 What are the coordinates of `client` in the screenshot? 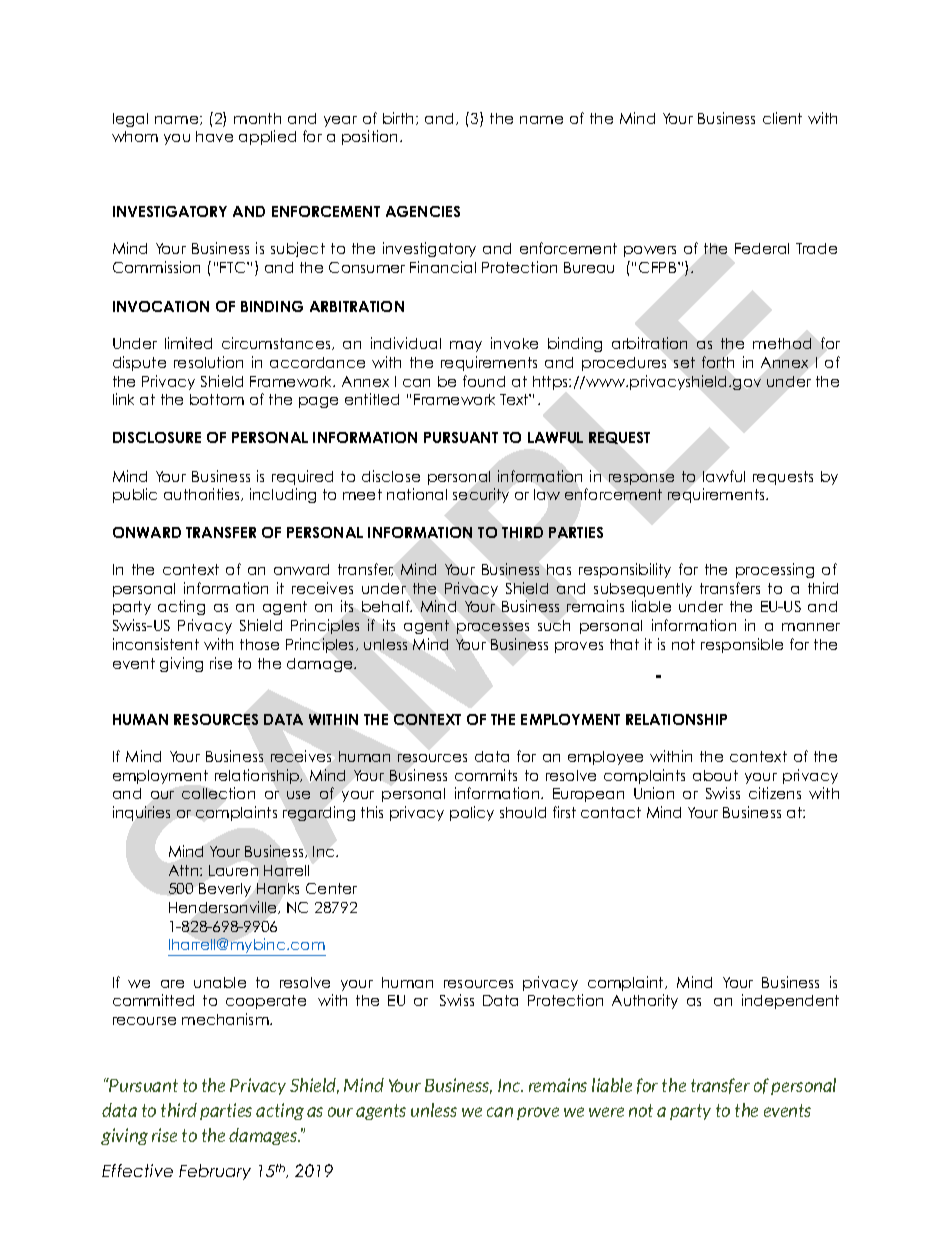 It's located at (782, 118).
